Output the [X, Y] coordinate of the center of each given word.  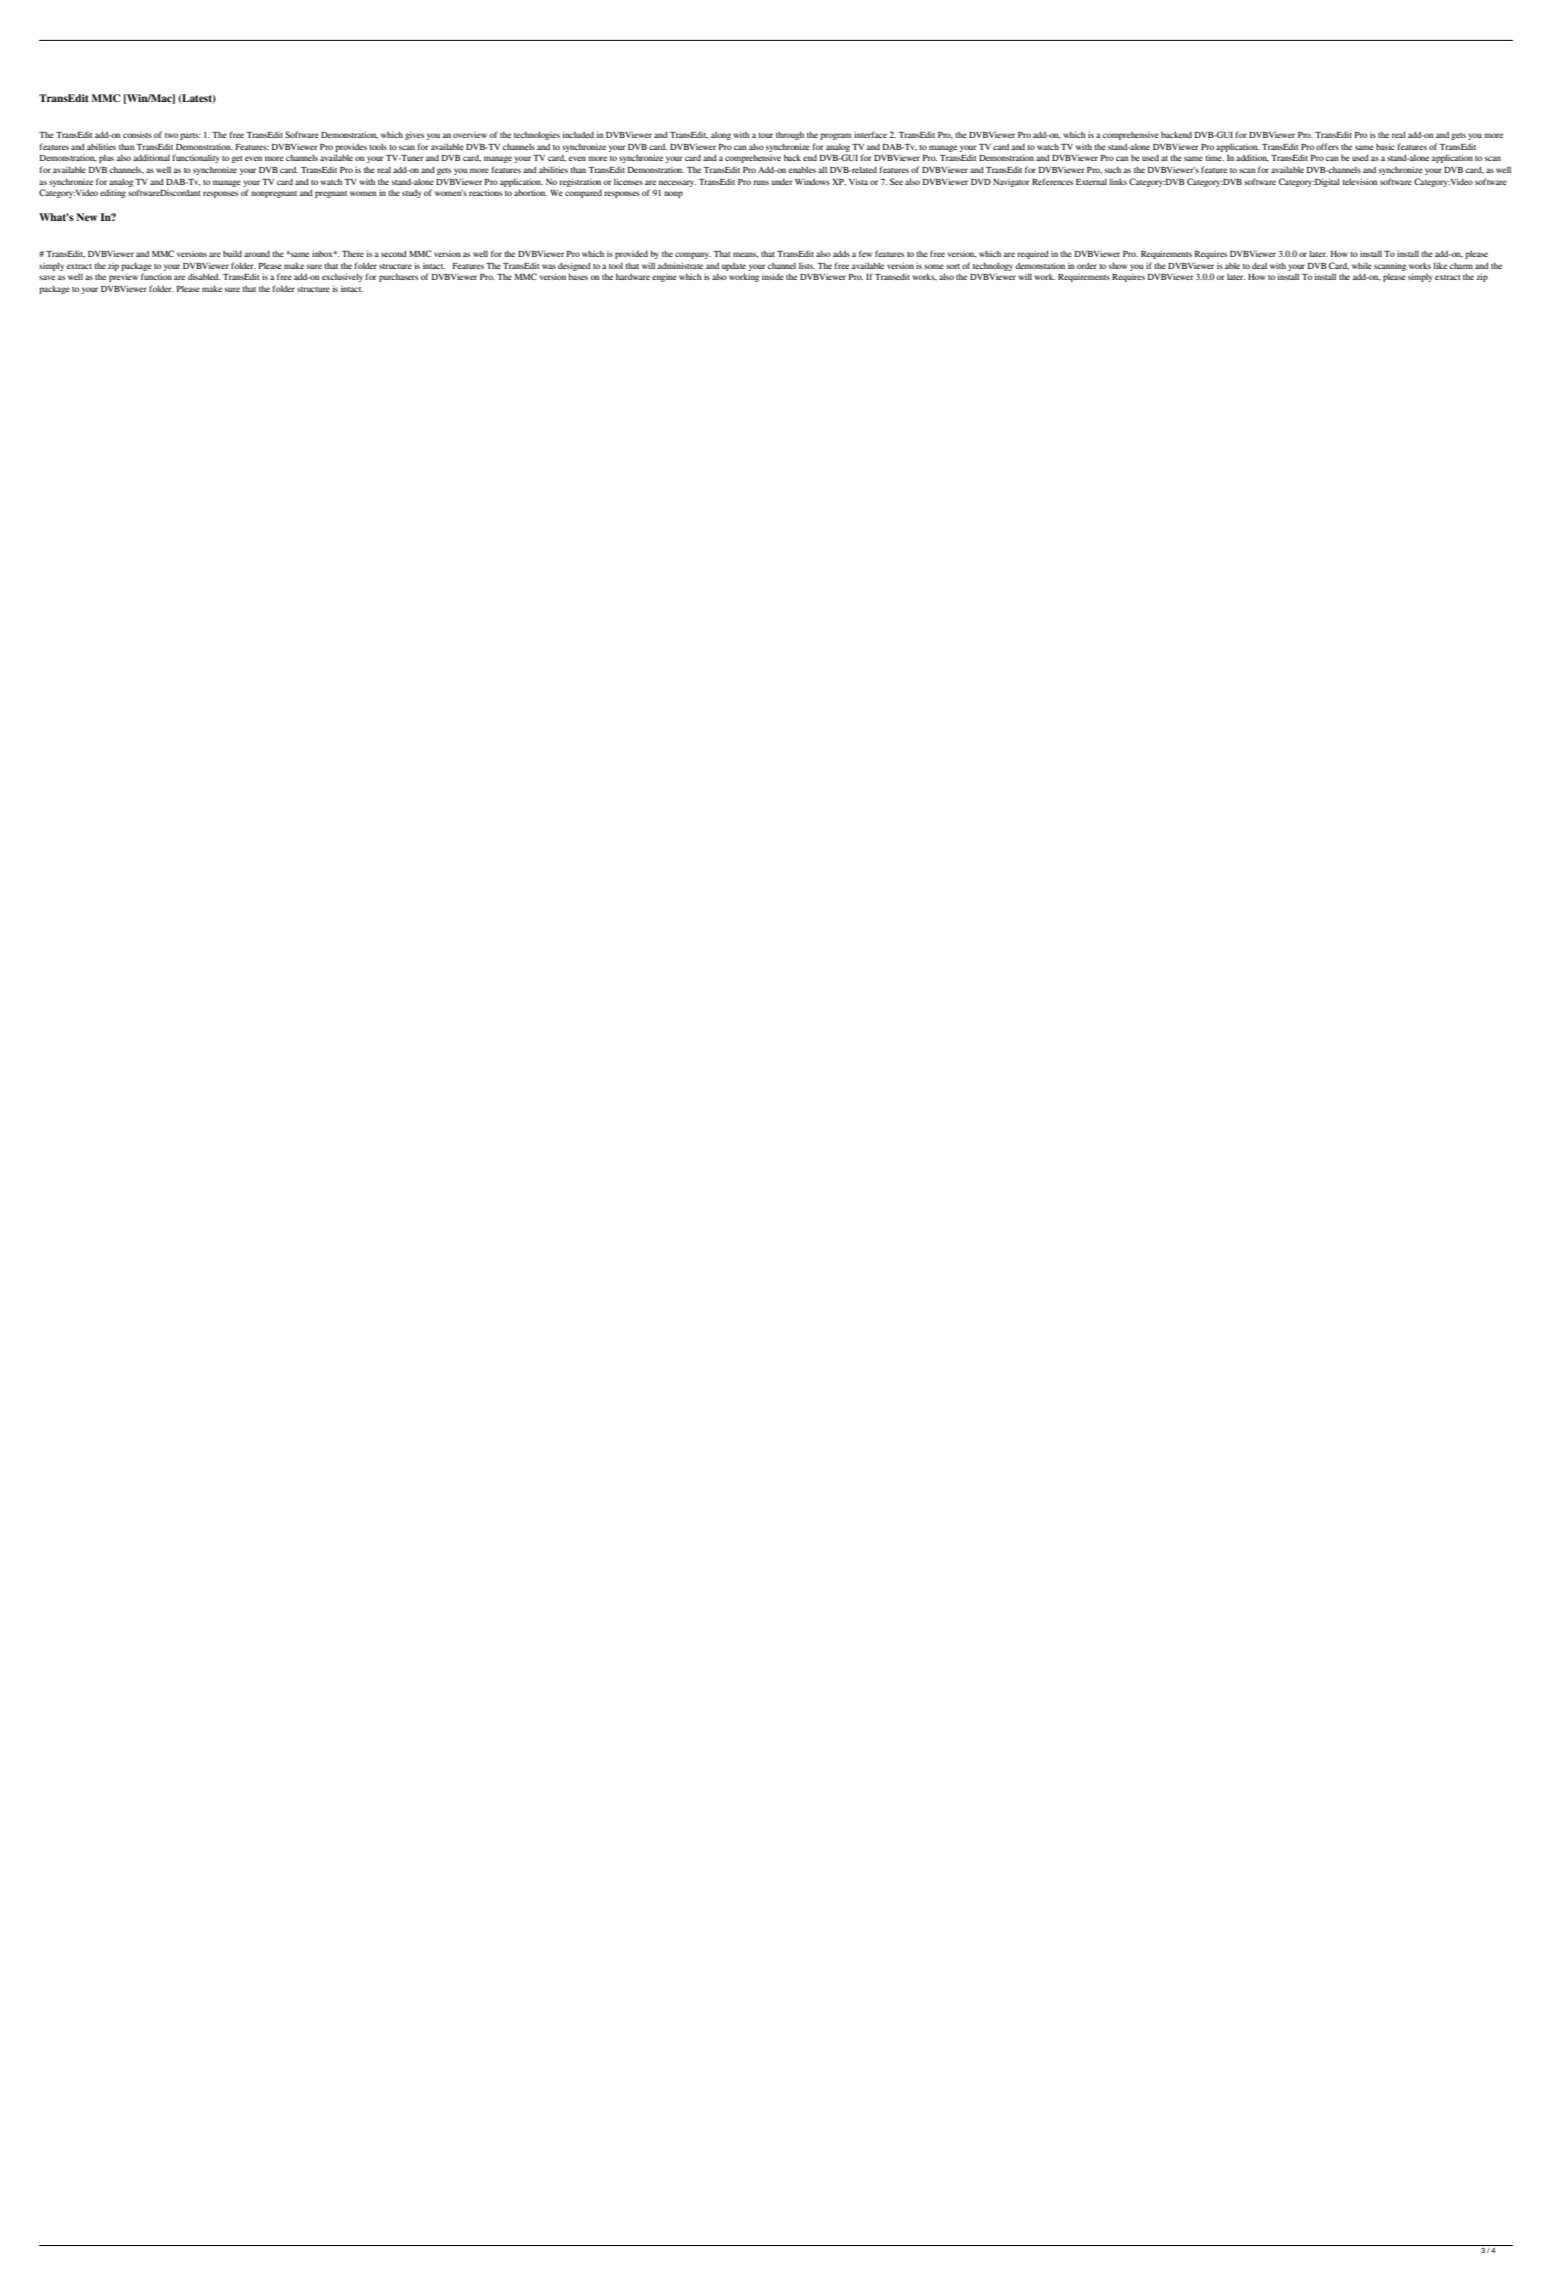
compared [583, 194]
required [1033, 254]
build [232, 253]
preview [123, 277]
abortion [530, 192]
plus [106, 159]
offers [1327, 146]
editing [113, 193]
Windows [812, 181]
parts [190, 136]
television [1360, 181]
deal [1259, 265]
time [1214, 157]
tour [765, 135]
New [86, 217]
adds [841, 253]
